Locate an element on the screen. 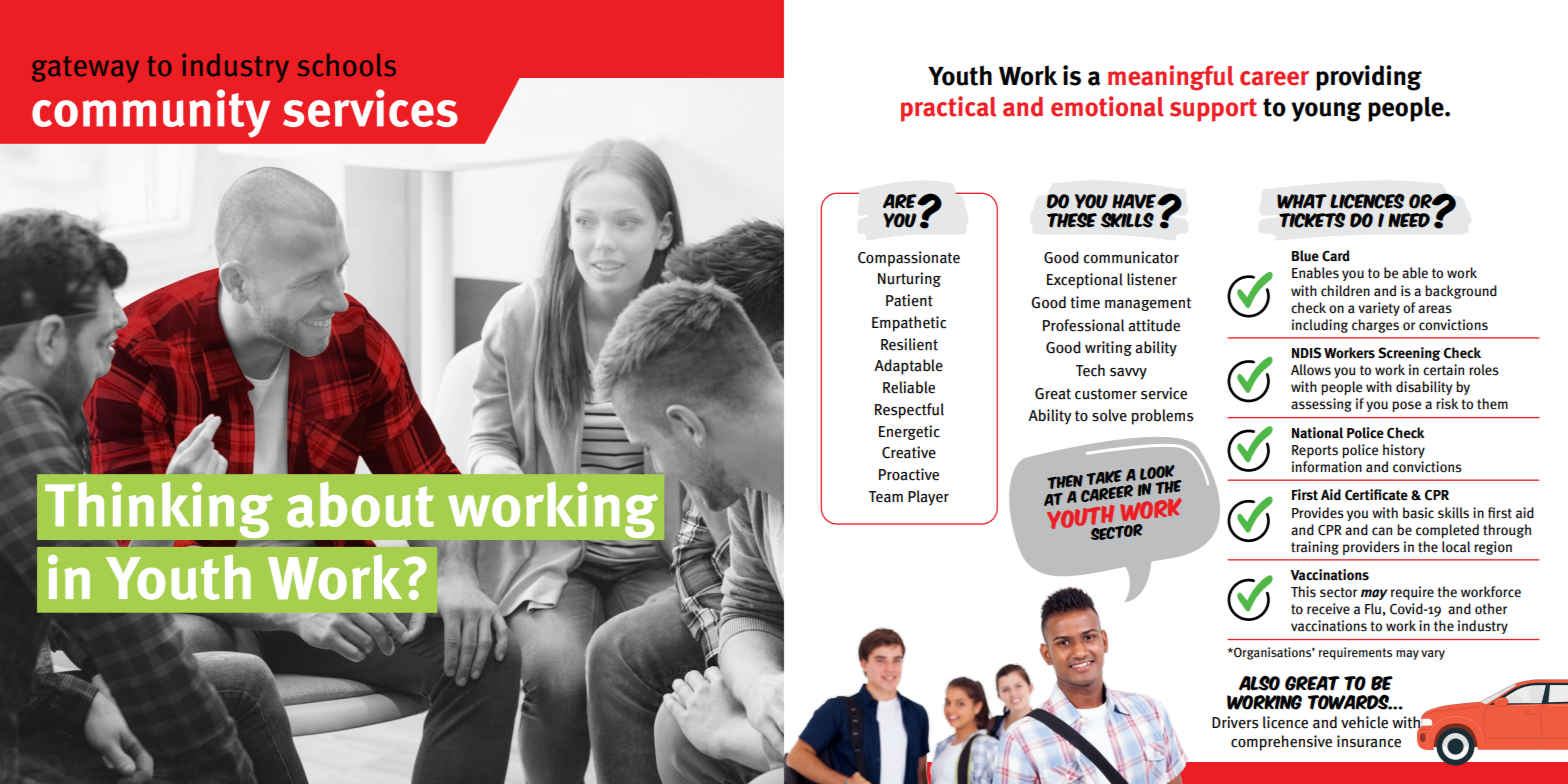  about is located at coordinates (360, 505).
